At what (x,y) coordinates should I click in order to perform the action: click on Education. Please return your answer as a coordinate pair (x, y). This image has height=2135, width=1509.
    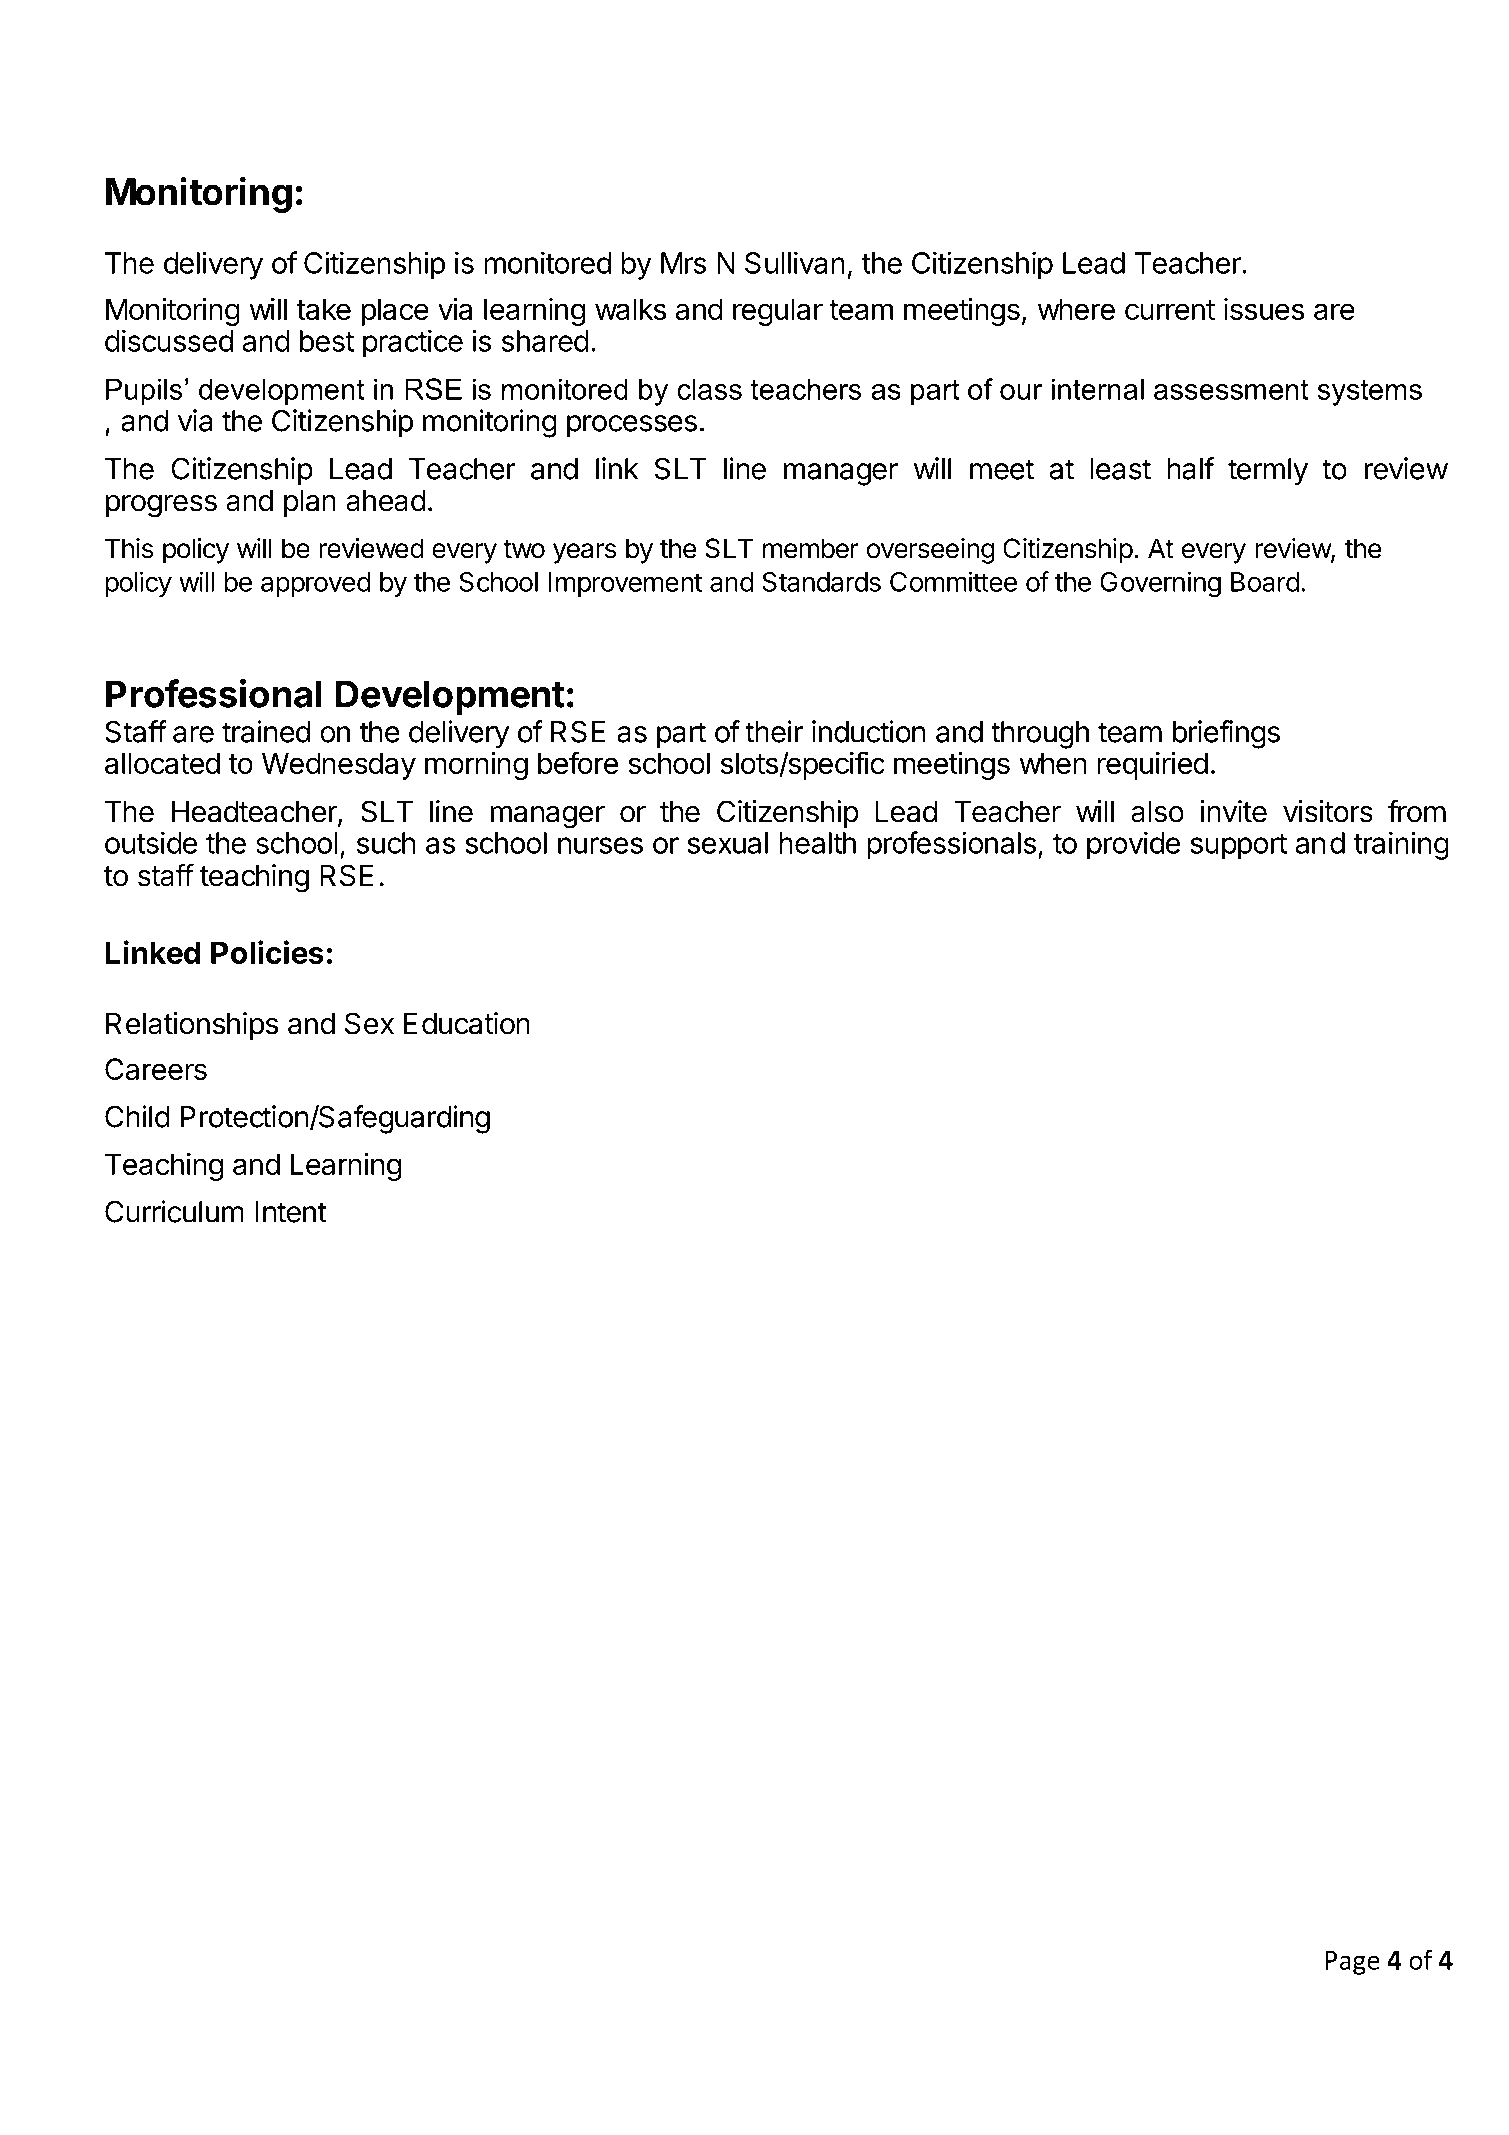
    Looking at the image, I should click on (467, 1023).
